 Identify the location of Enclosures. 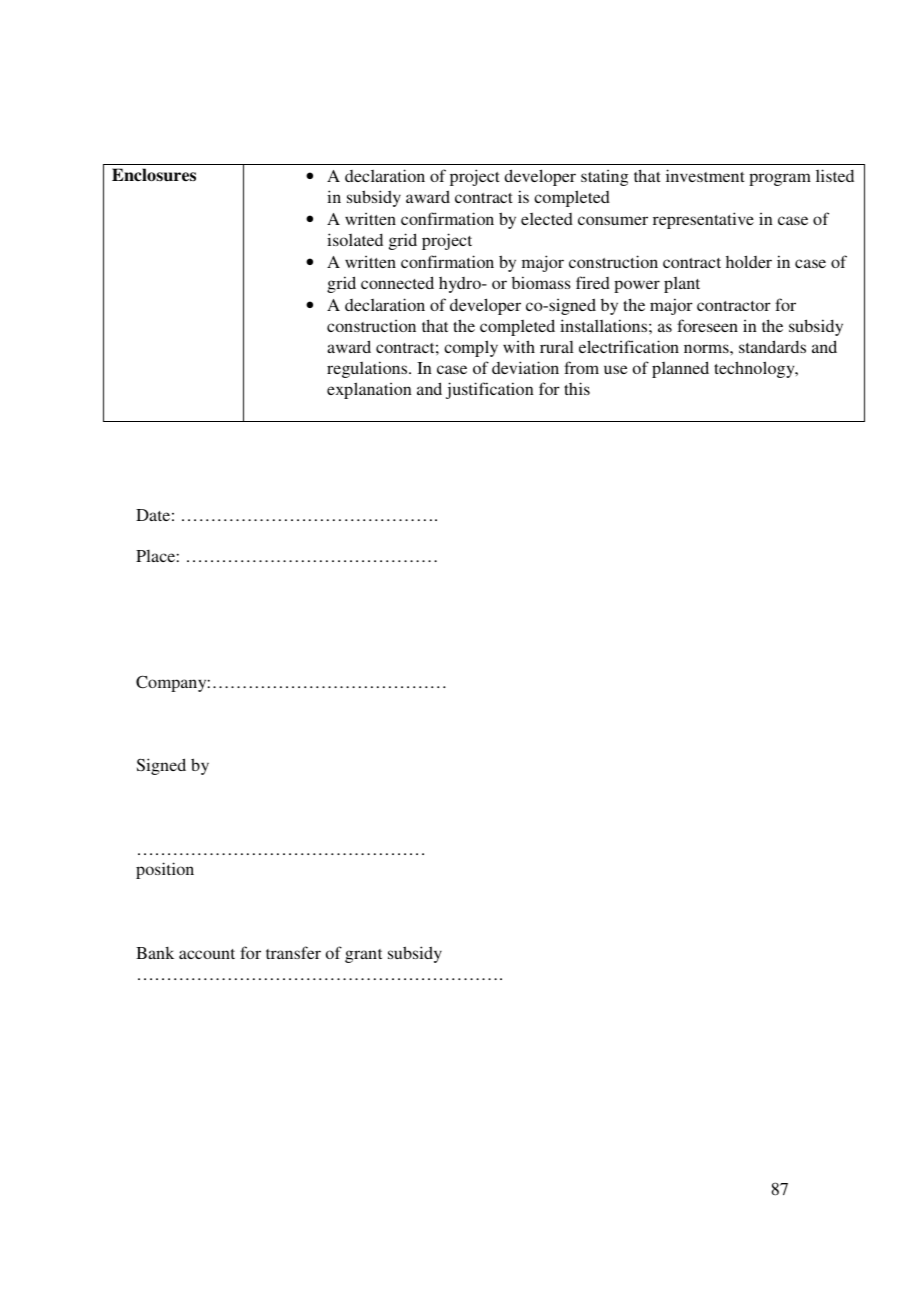
(154, 175).
